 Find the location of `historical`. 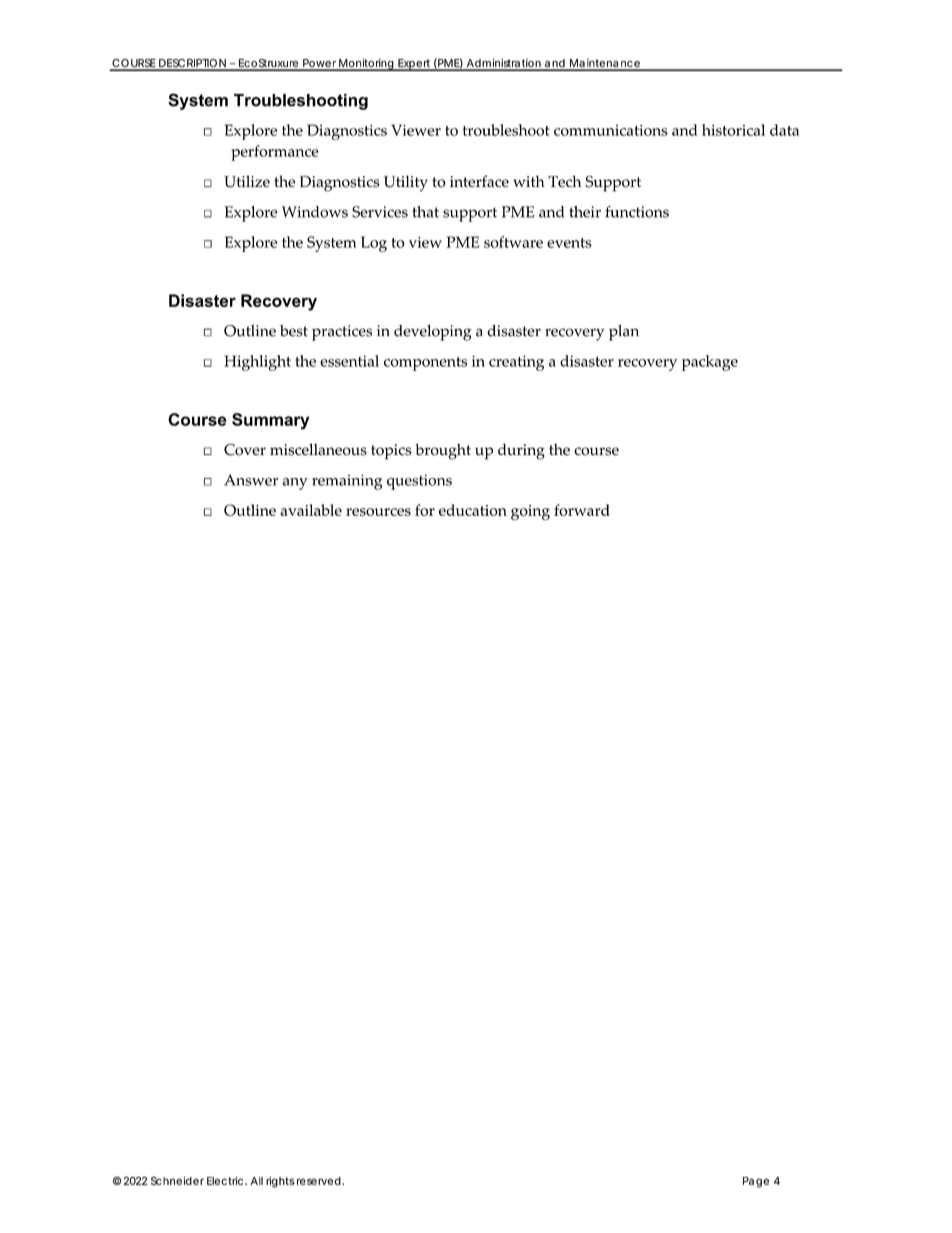

historical is located at coordinates (733, 130).
